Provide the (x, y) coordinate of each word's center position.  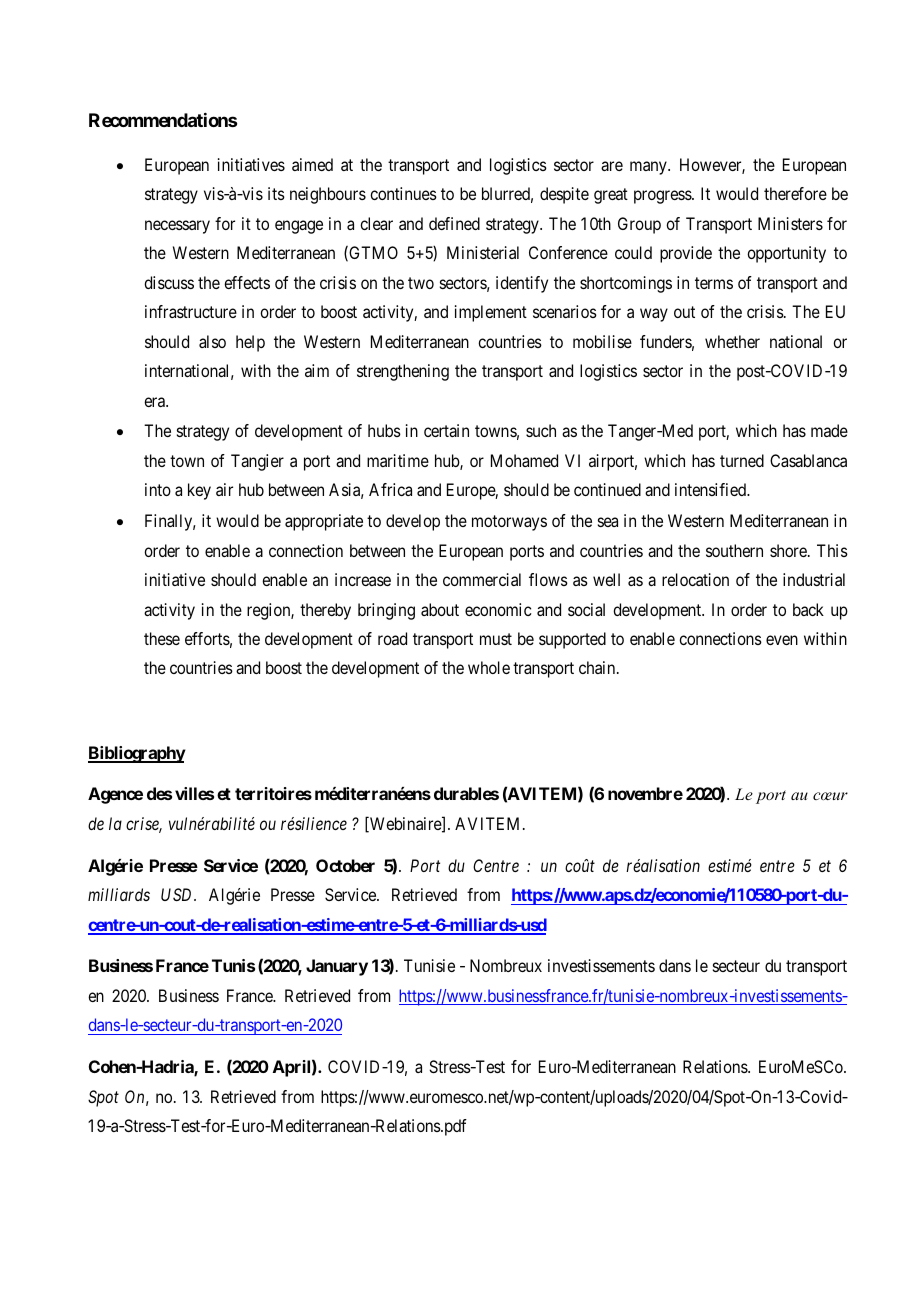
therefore (795, 193)
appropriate (324, 522)
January (337, 967)
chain (598, 667)
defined (454, 223)
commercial (482, 579)
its (276, 193)
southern (734, 550)
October (345, 865)
